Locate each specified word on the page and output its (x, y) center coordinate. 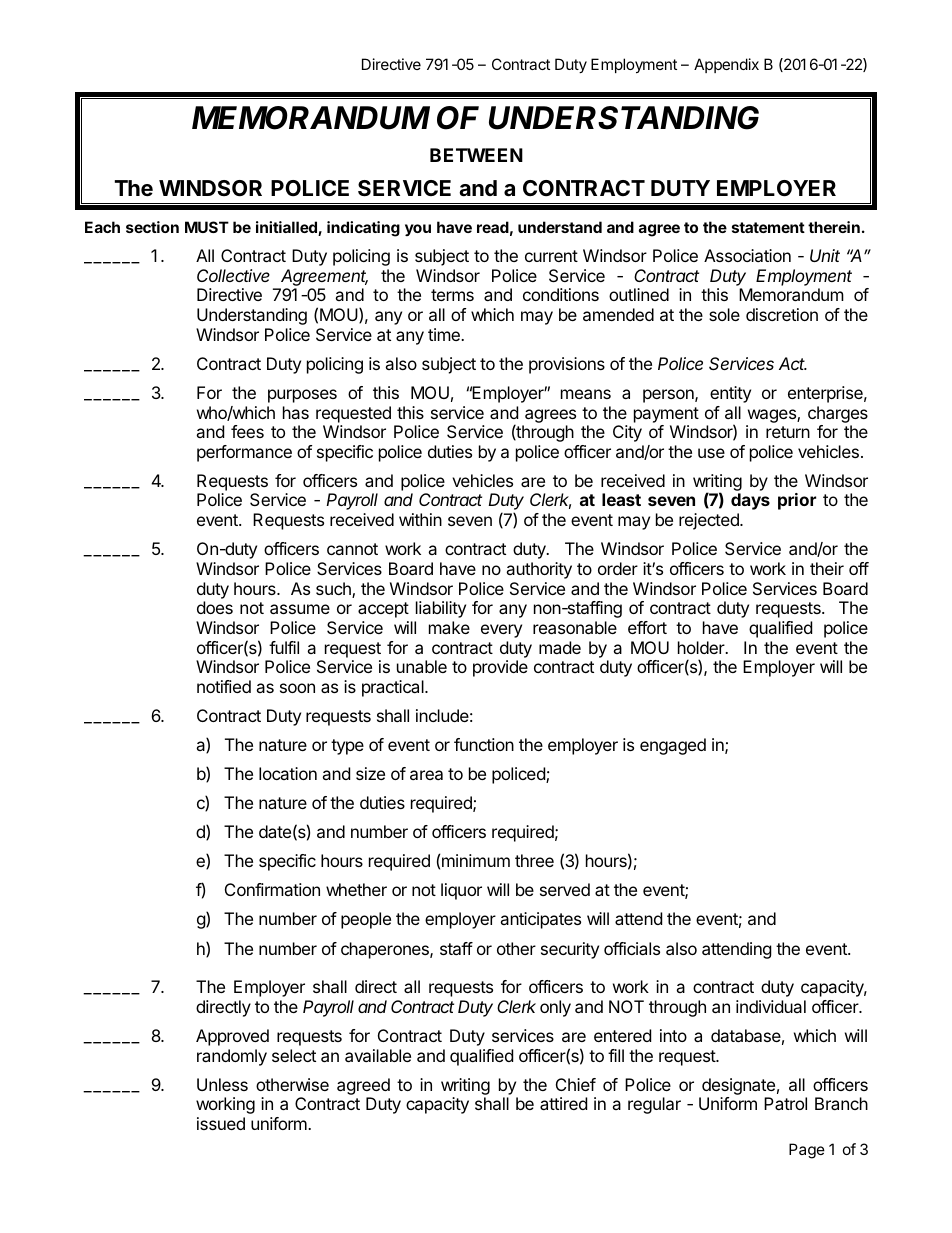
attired (563, 1103)
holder (702, 647)
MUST (207, 227)
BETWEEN (476, 155)
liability (441, 609)
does (215, 607)
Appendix (726, 65)
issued (221, 1123)
